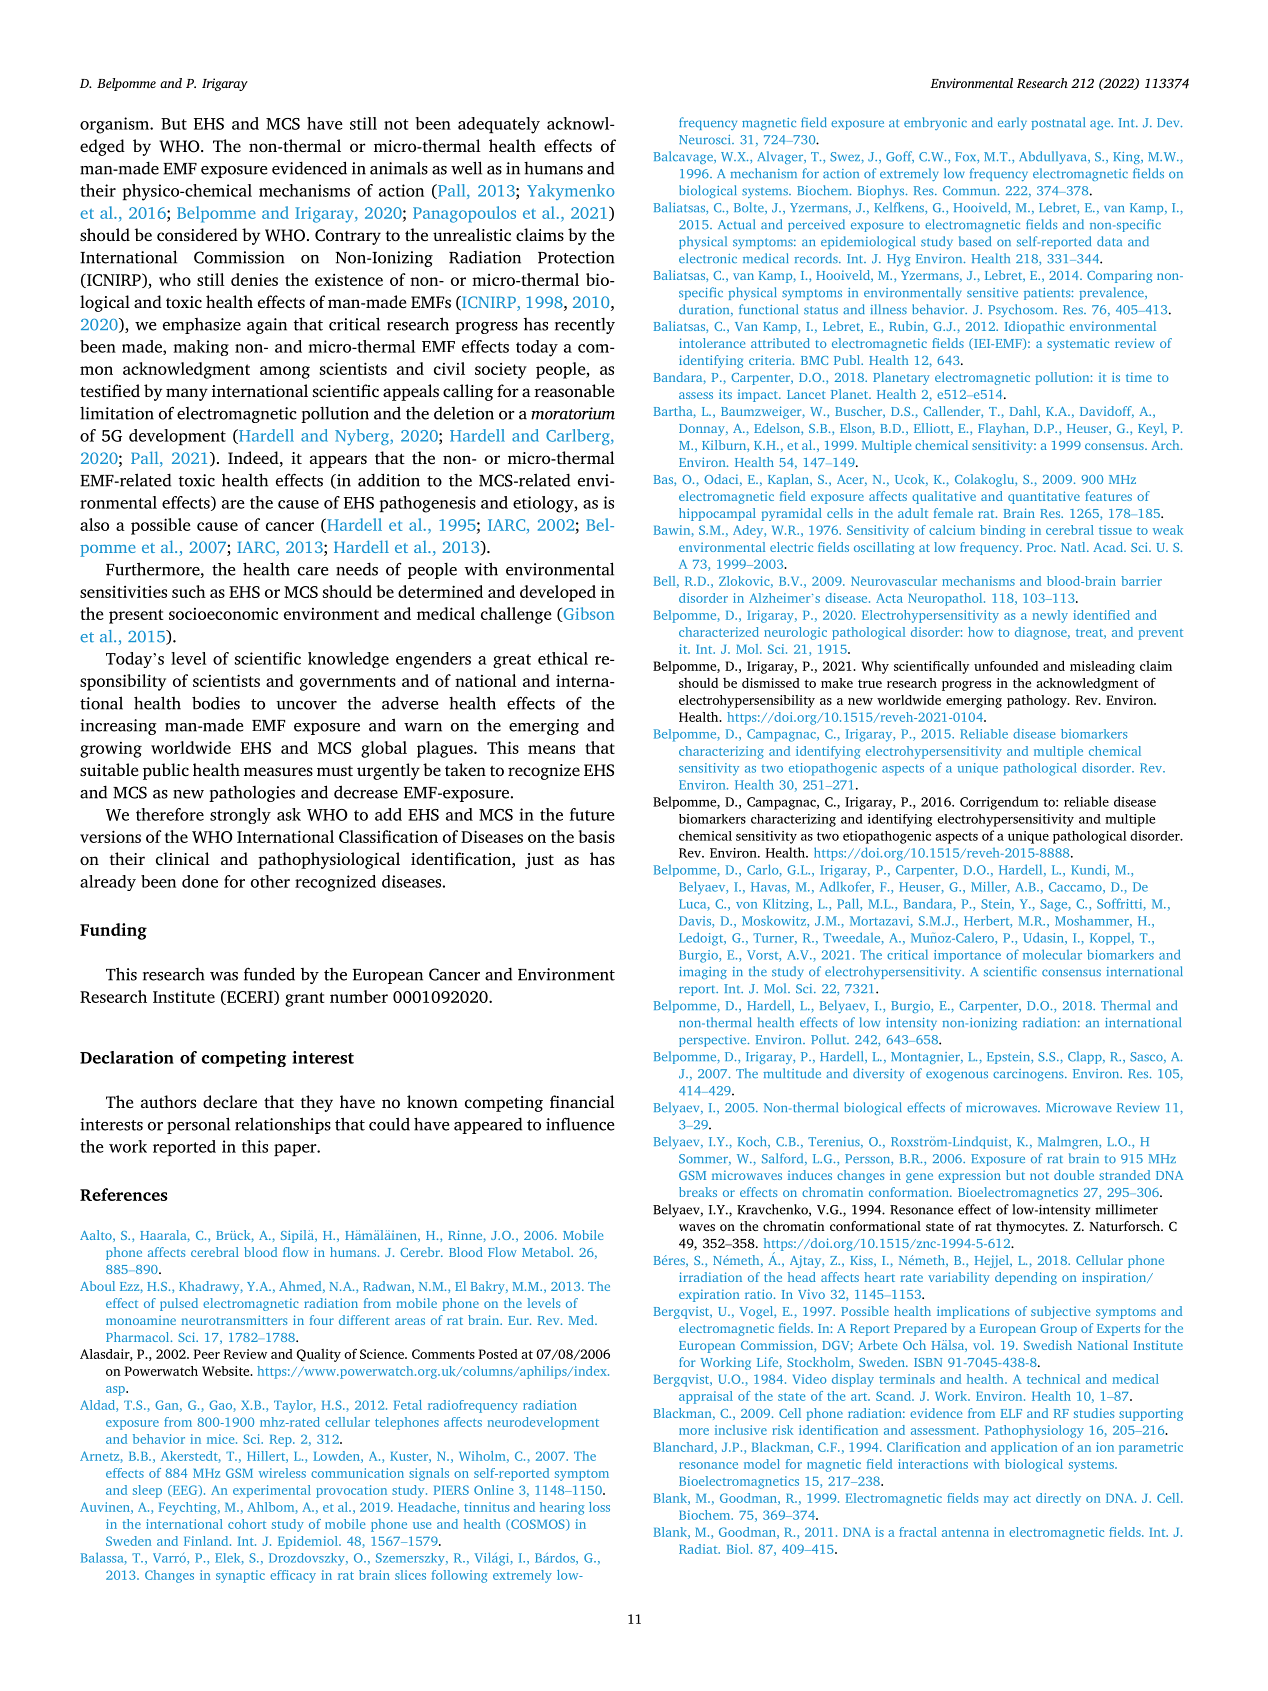 The height and width of the document is (1691, 1268). Describe the element at coordinates (706, 140) in the document. I see `Neurosci` at that location.
